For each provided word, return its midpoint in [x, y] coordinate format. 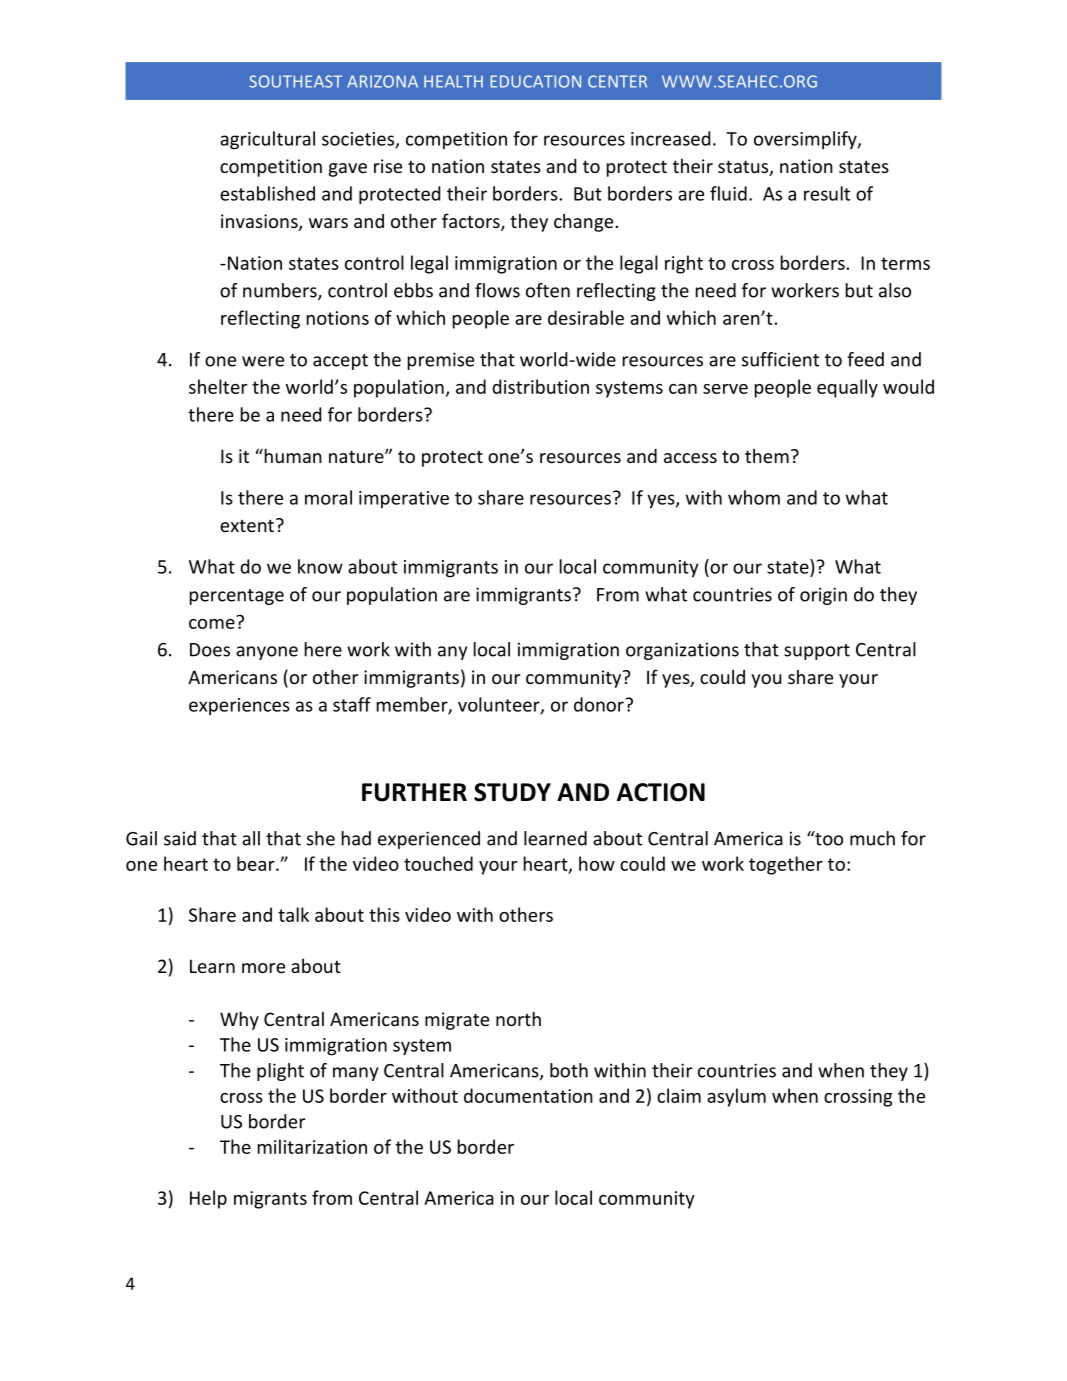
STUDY [512, 792]
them [767, 456]
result [827, 193]
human [292, 455]
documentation [528, 1095]
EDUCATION [535, 81]
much [872, 838]
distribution [540, 386]
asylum [736, 1097]
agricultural [267, 140]
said [180, 838]
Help [208, 1199]
